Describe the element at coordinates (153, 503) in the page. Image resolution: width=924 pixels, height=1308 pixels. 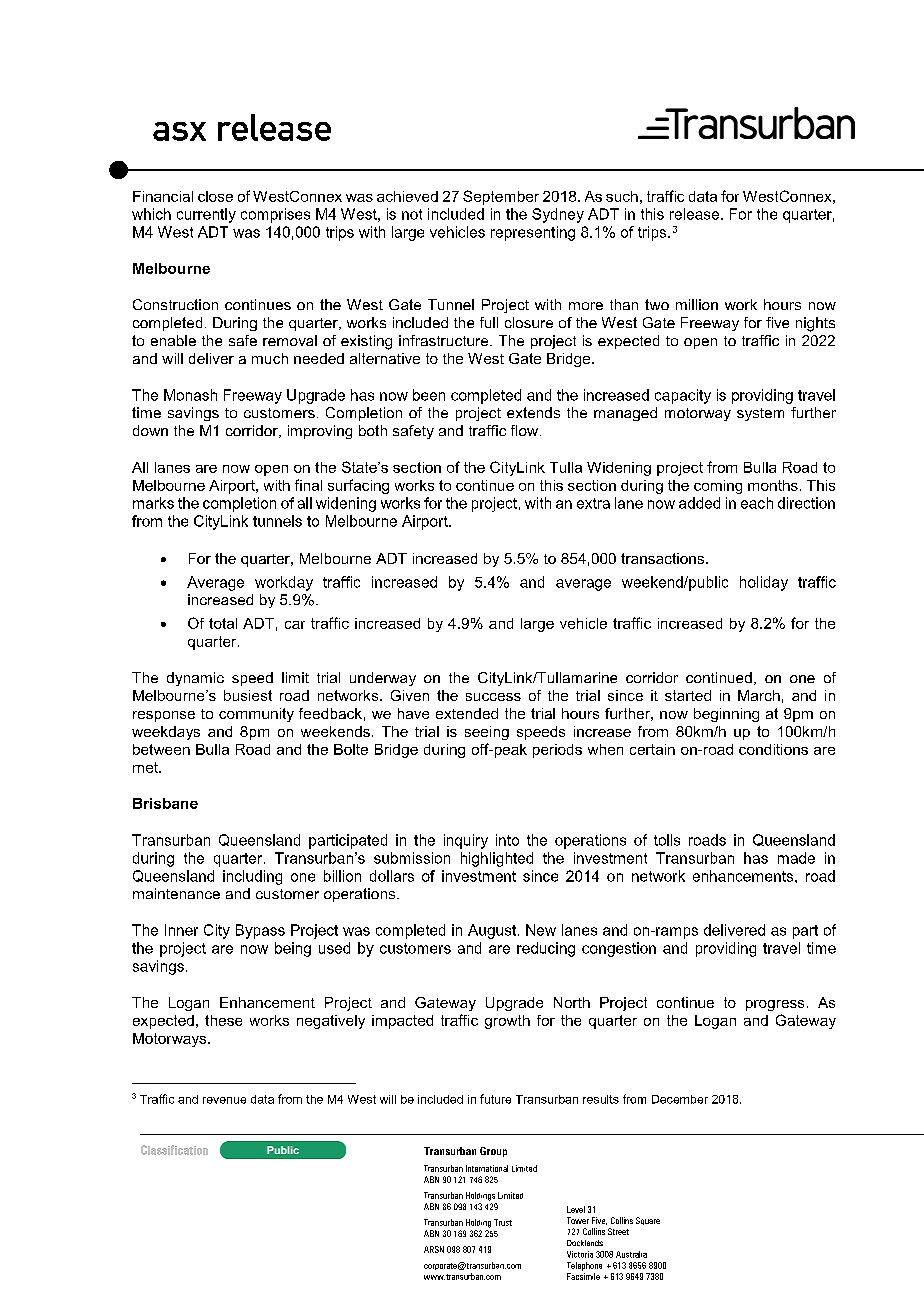
I see `marks` at that location.
